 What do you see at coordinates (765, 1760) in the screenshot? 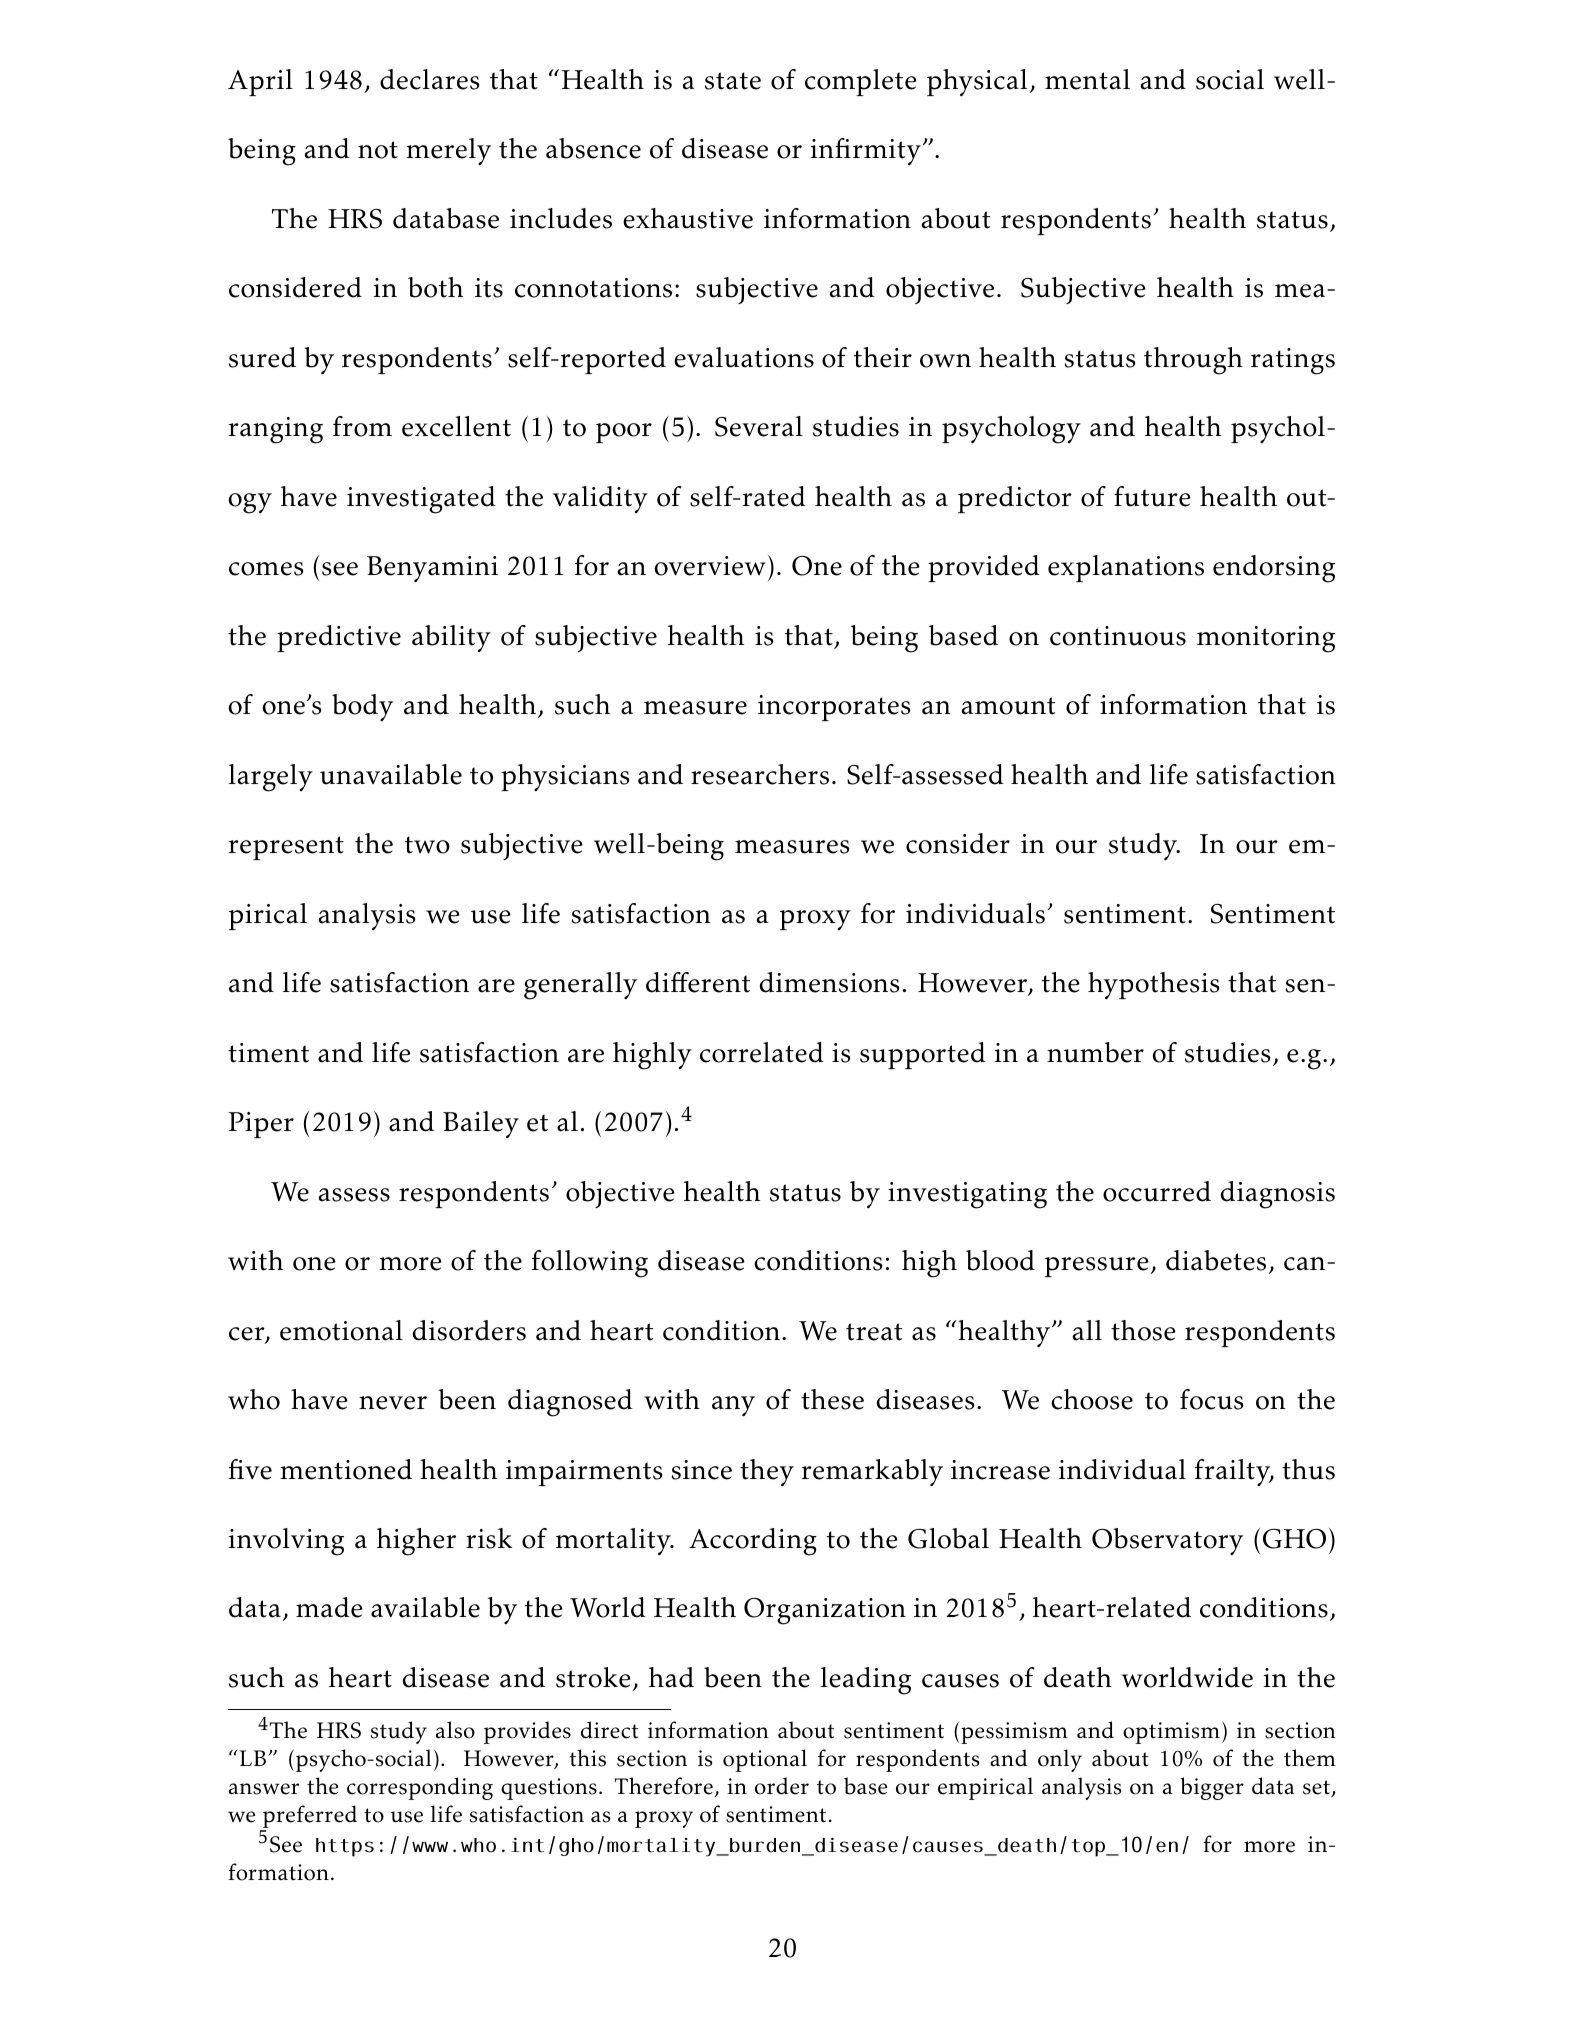
I see `optional` at bounding box center [765, 1760].
